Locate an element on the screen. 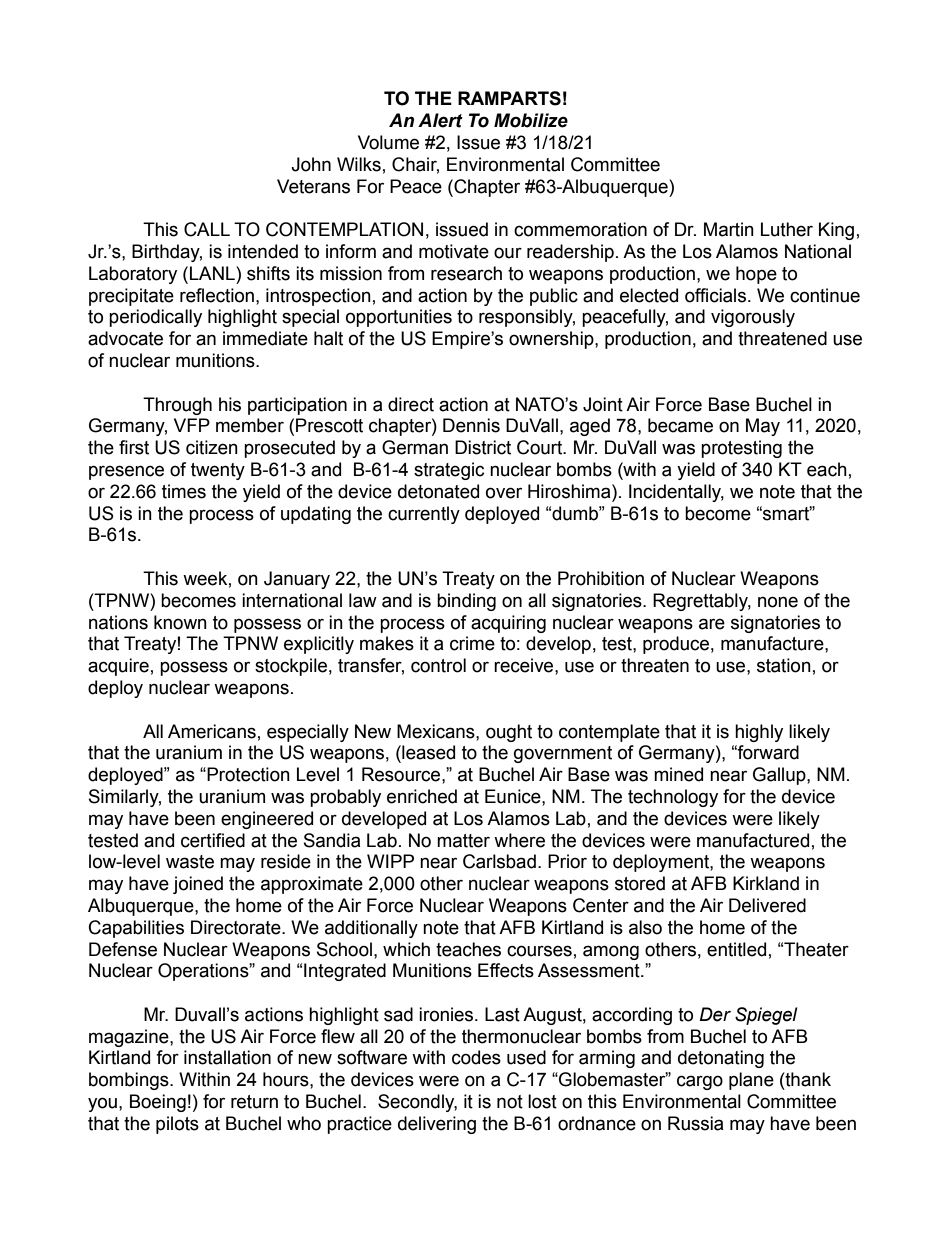 This screenshot has height=1233, width=952. Through is located at coordinates (177, 406).
